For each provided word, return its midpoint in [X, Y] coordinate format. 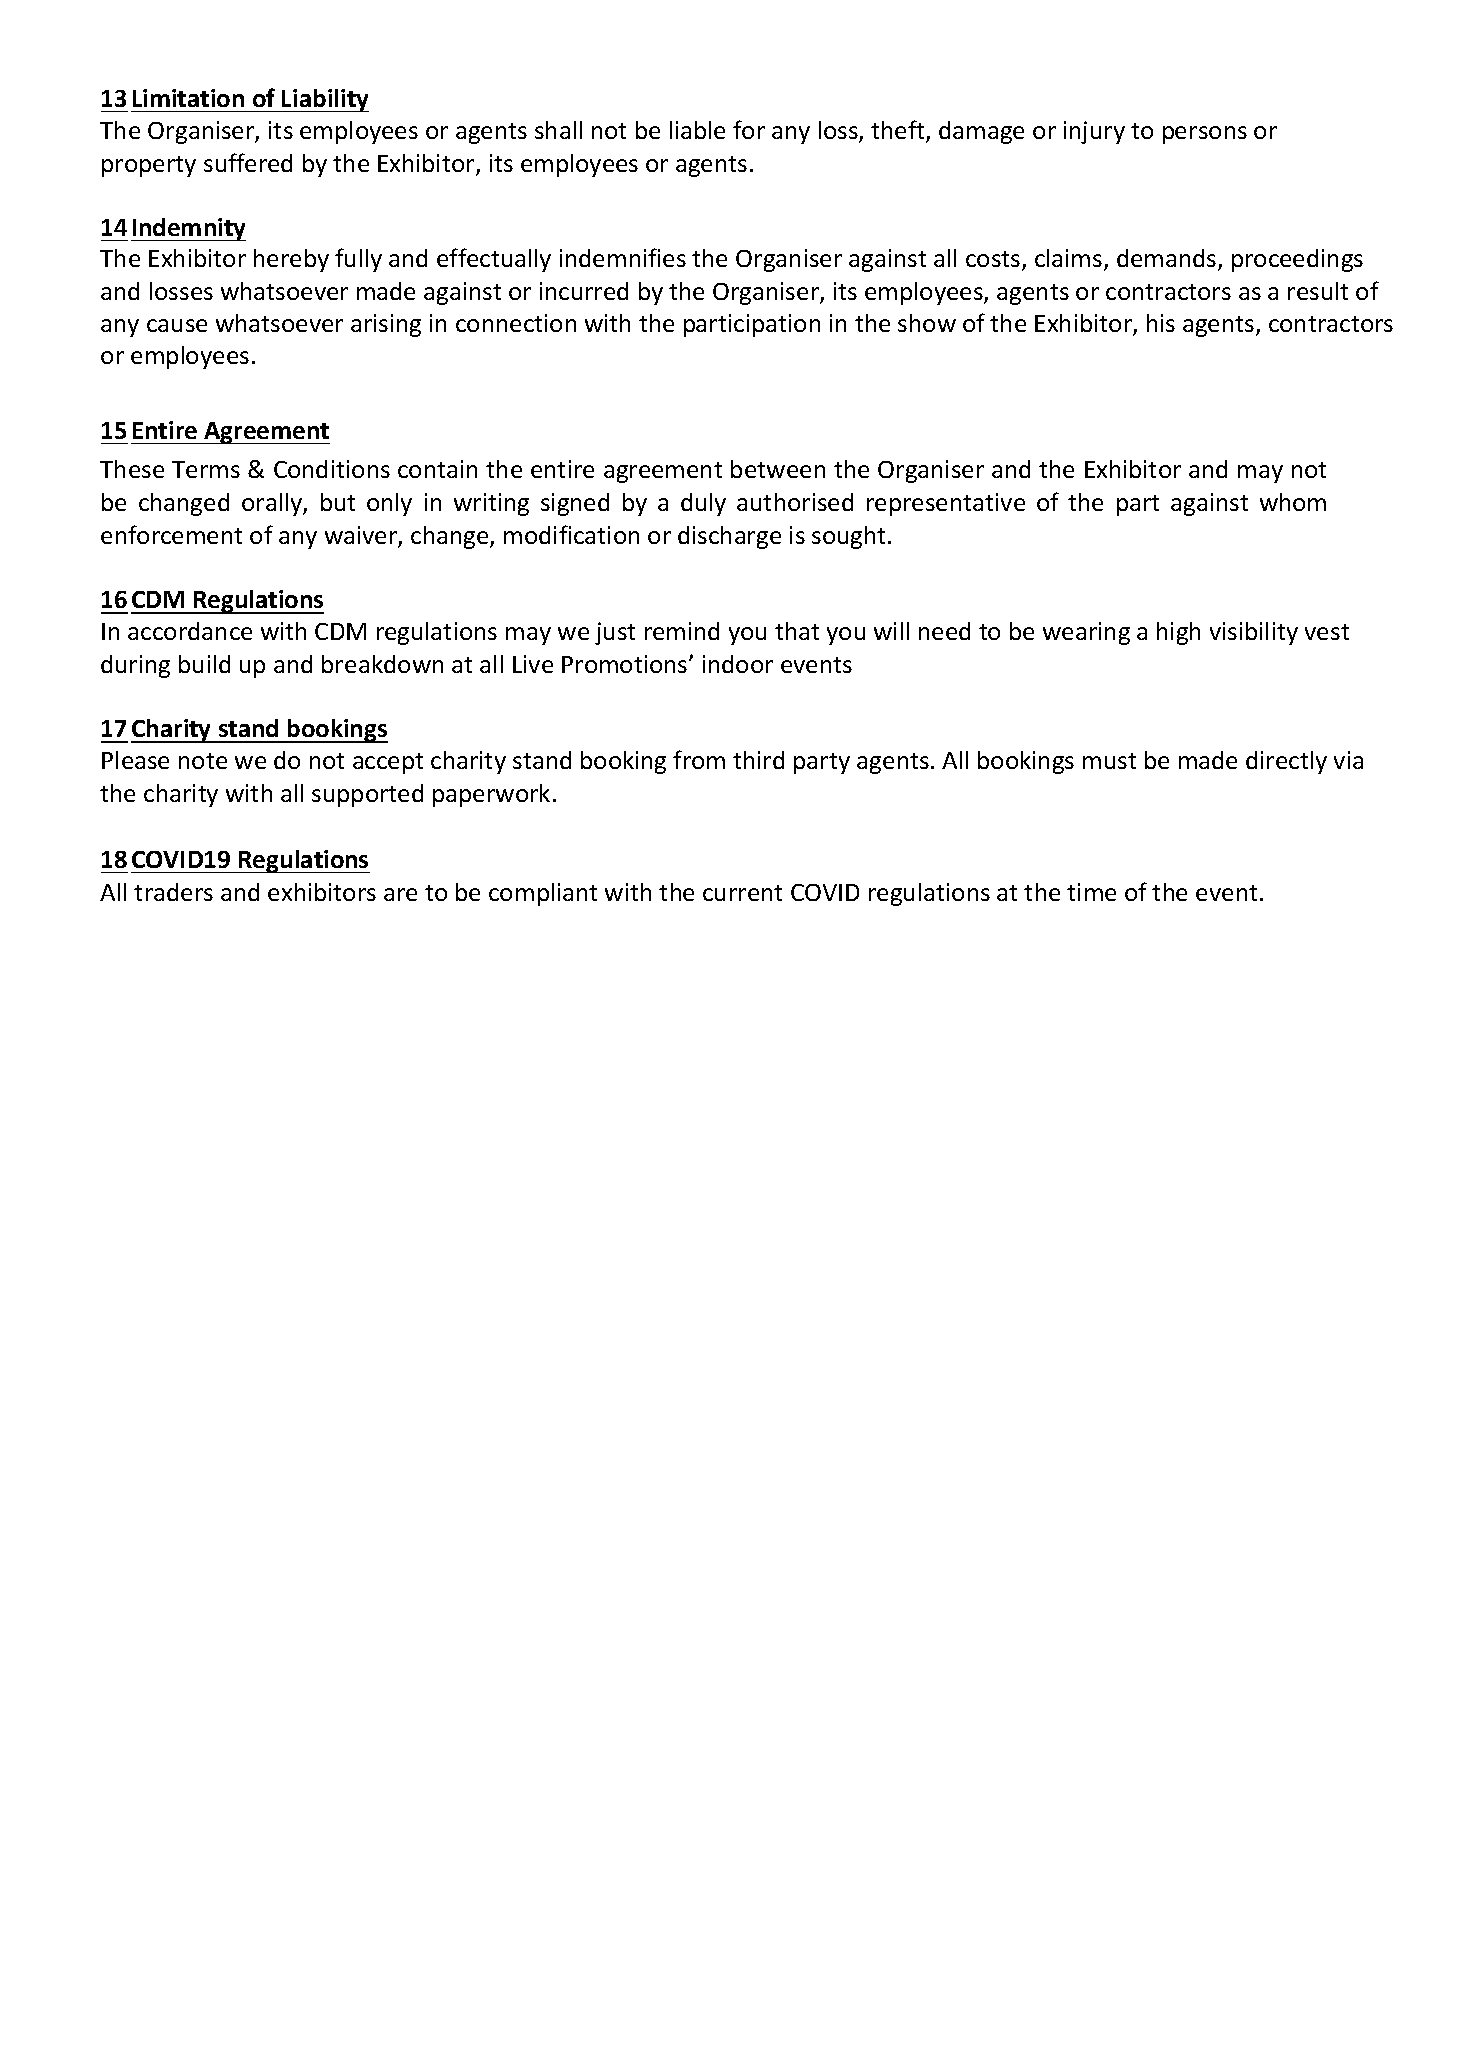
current [742, 893]
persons [1205, 135]
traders [173, 892]
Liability [324, 100]
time [1091, 892]
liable [697, 130]
